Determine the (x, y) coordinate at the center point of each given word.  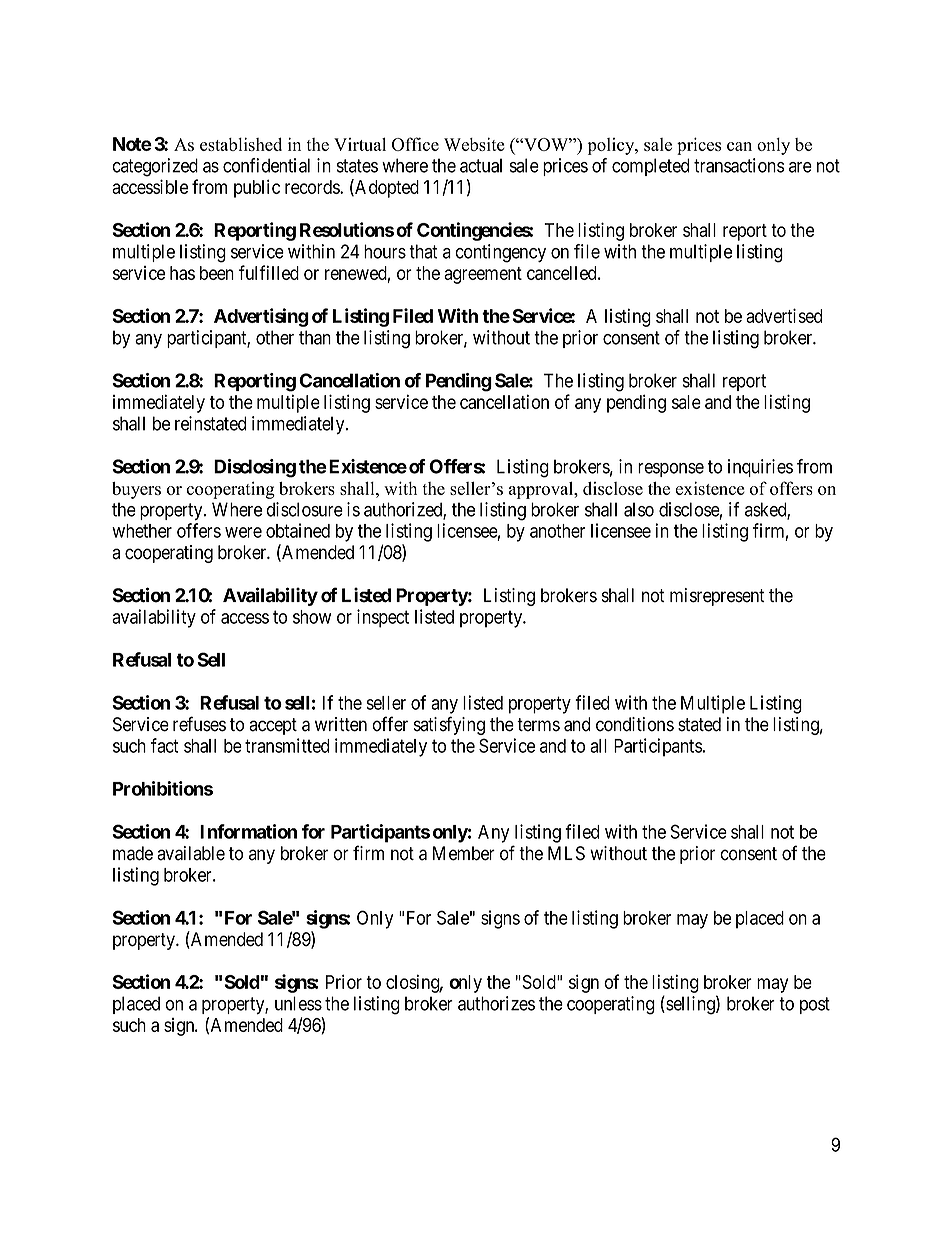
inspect (383, 618)
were (243, 532)
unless (298, 1003)
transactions (739, 165)
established (241, 144)
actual (481, 165)
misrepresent (717, 597)
